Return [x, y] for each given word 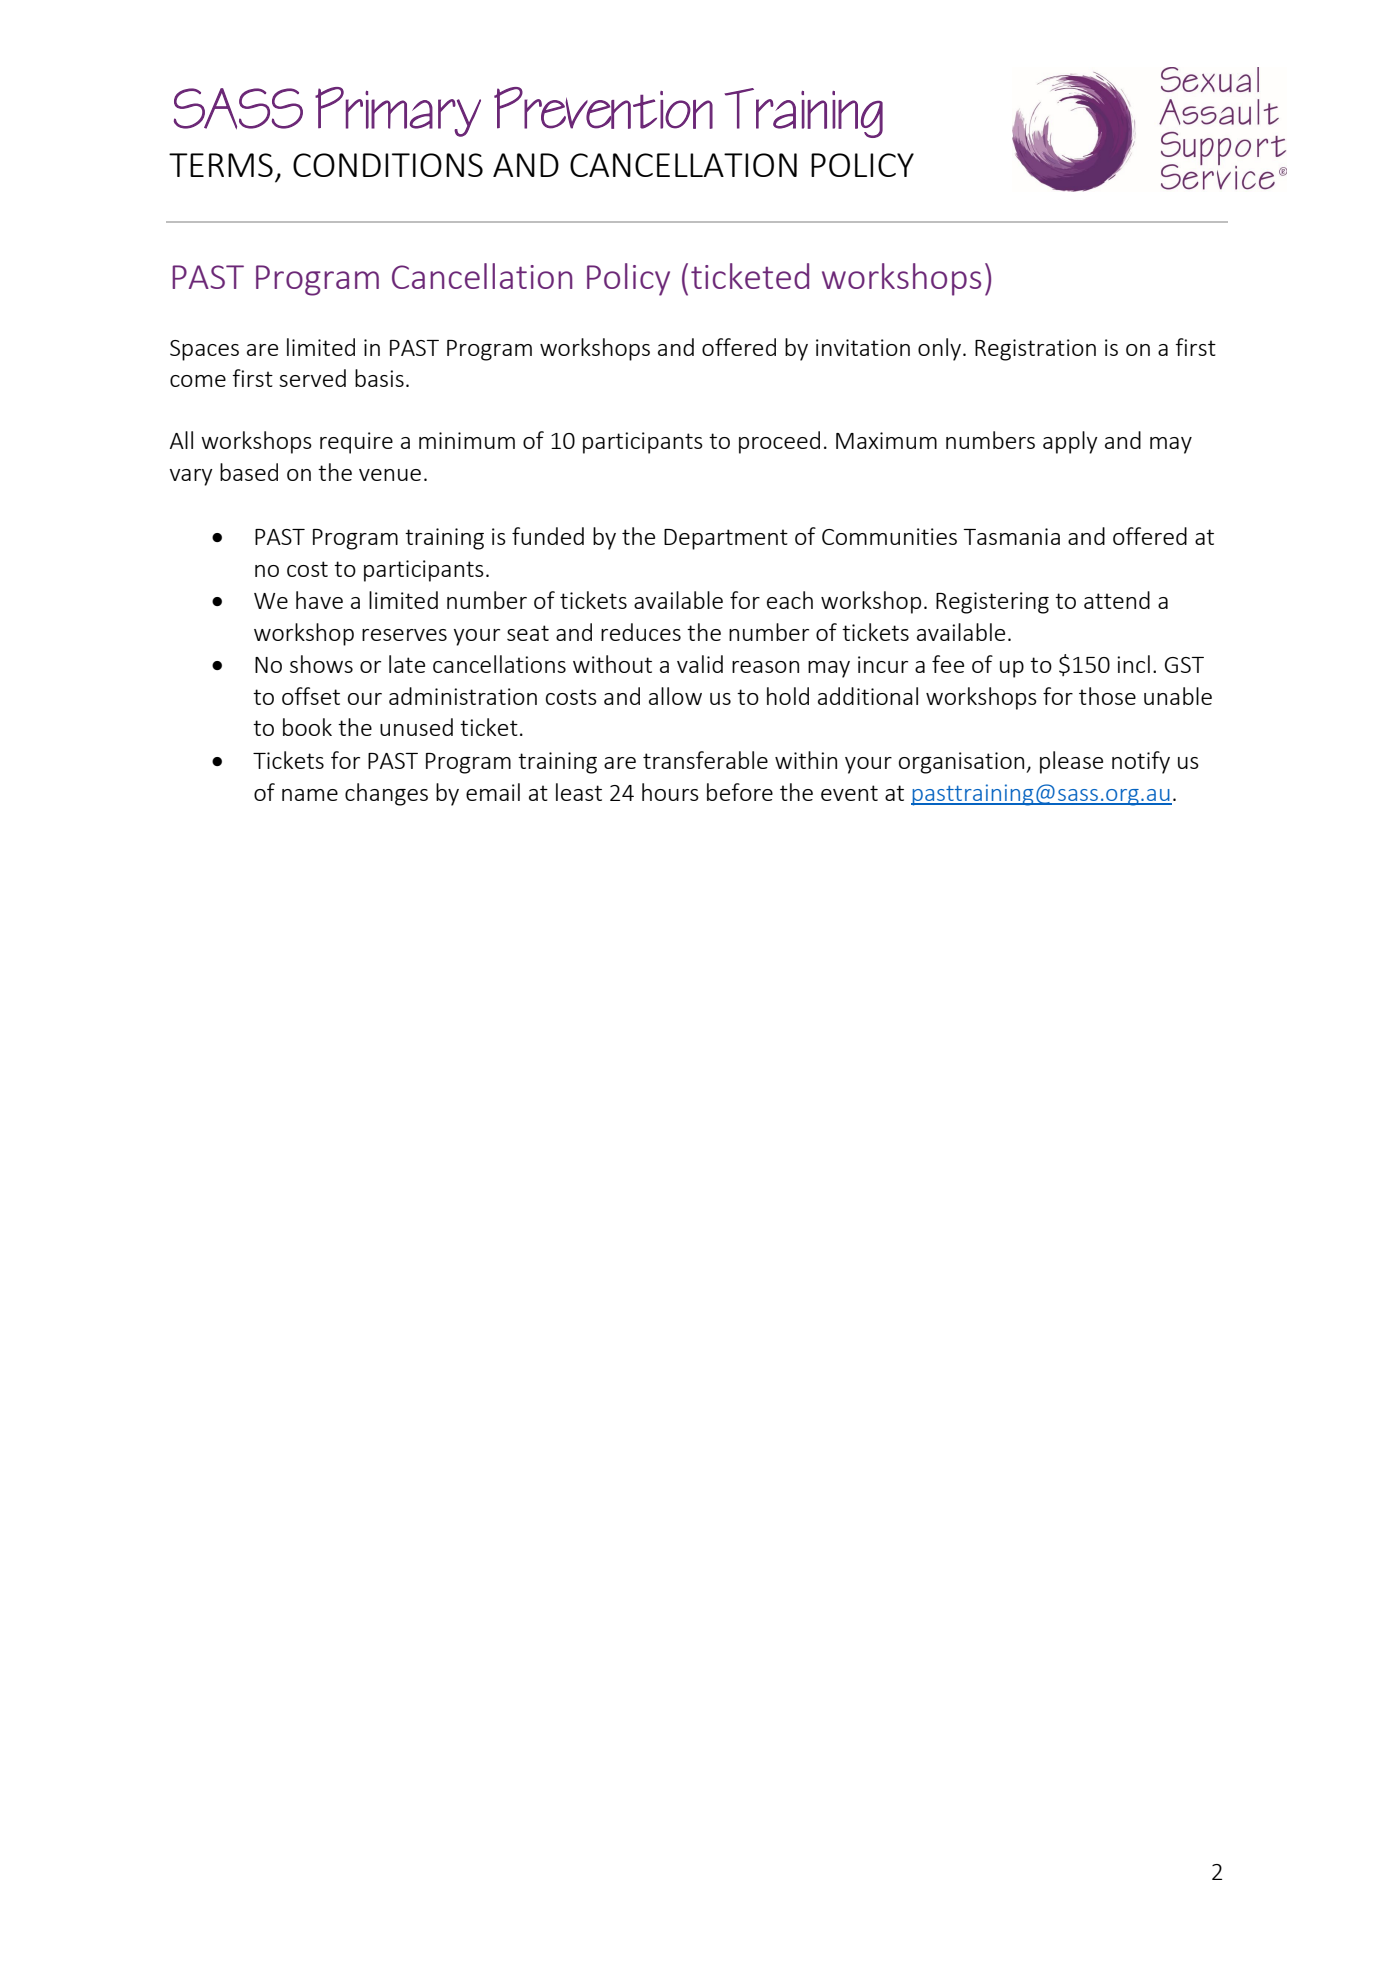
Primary [398, 112]
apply [1070, 442]
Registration [1035, 350]
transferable [705, 760]
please [1071, 762]
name [310, 795]
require [356, 443]
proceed [779, 442]
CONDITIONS [388, 165]
